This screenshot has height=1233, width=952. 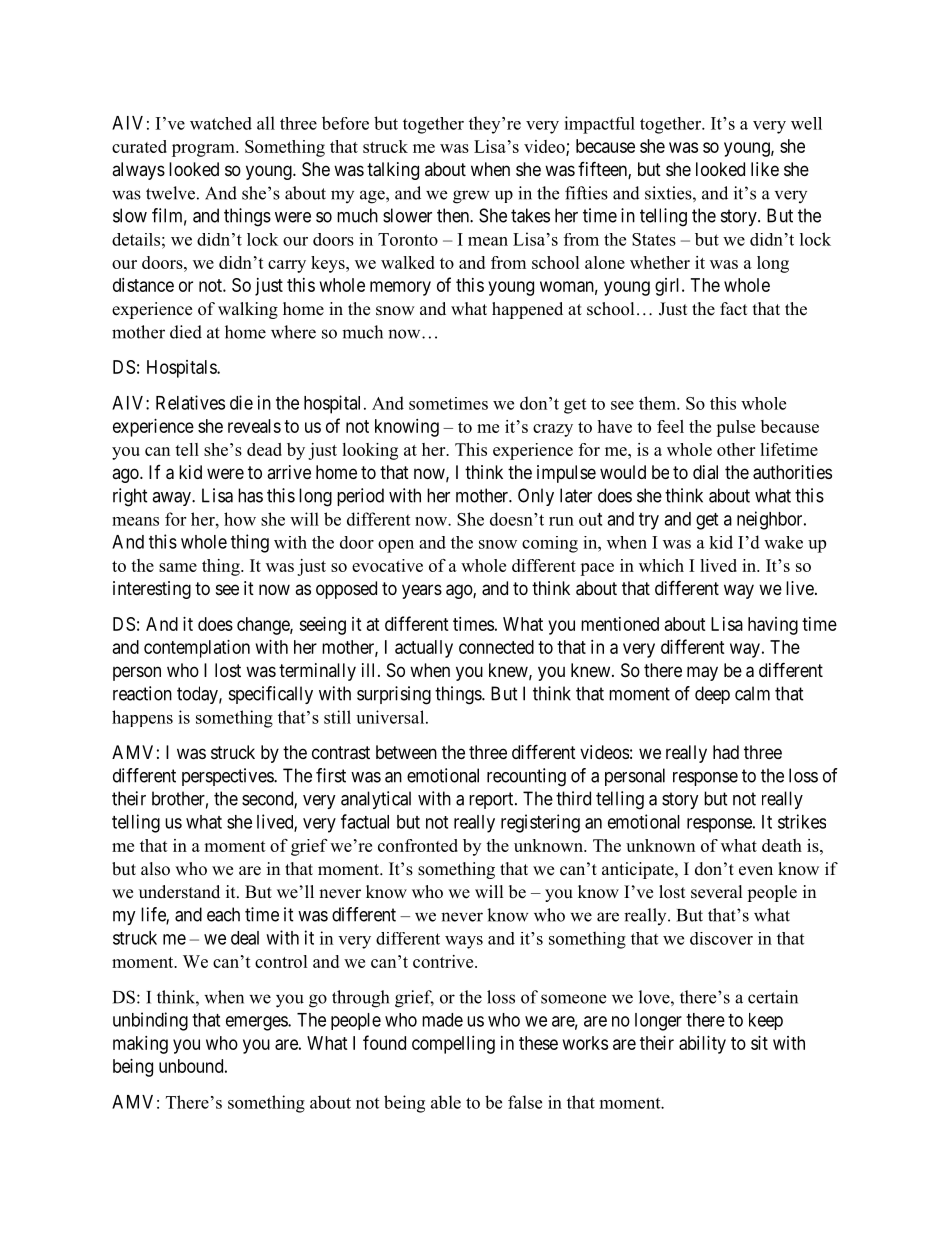 I want to click on grew, so click(x=471, y=197).
